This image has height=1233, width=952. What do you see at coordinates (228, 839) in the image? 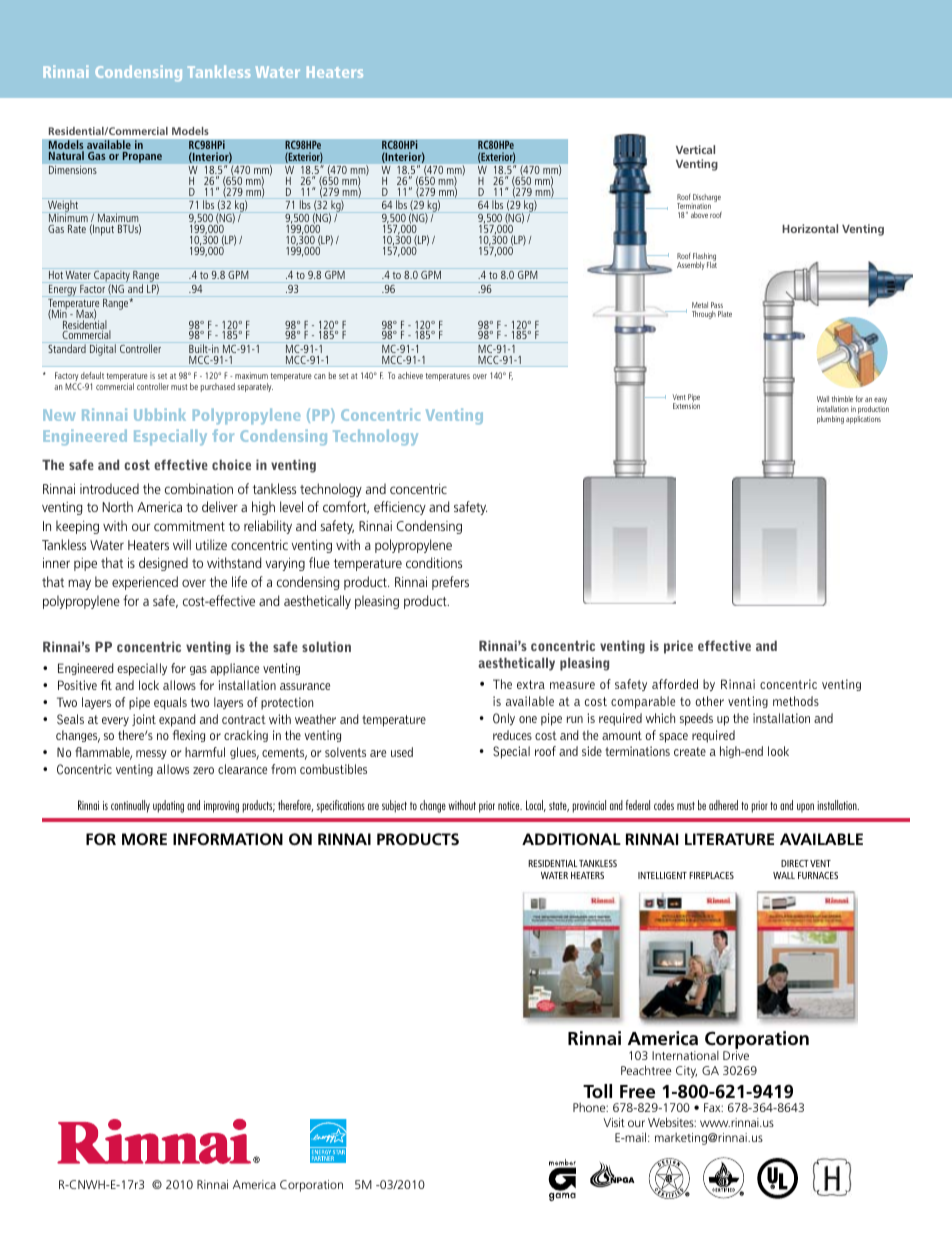
I see `INFORMATION` at bounding box center [228, 839].
